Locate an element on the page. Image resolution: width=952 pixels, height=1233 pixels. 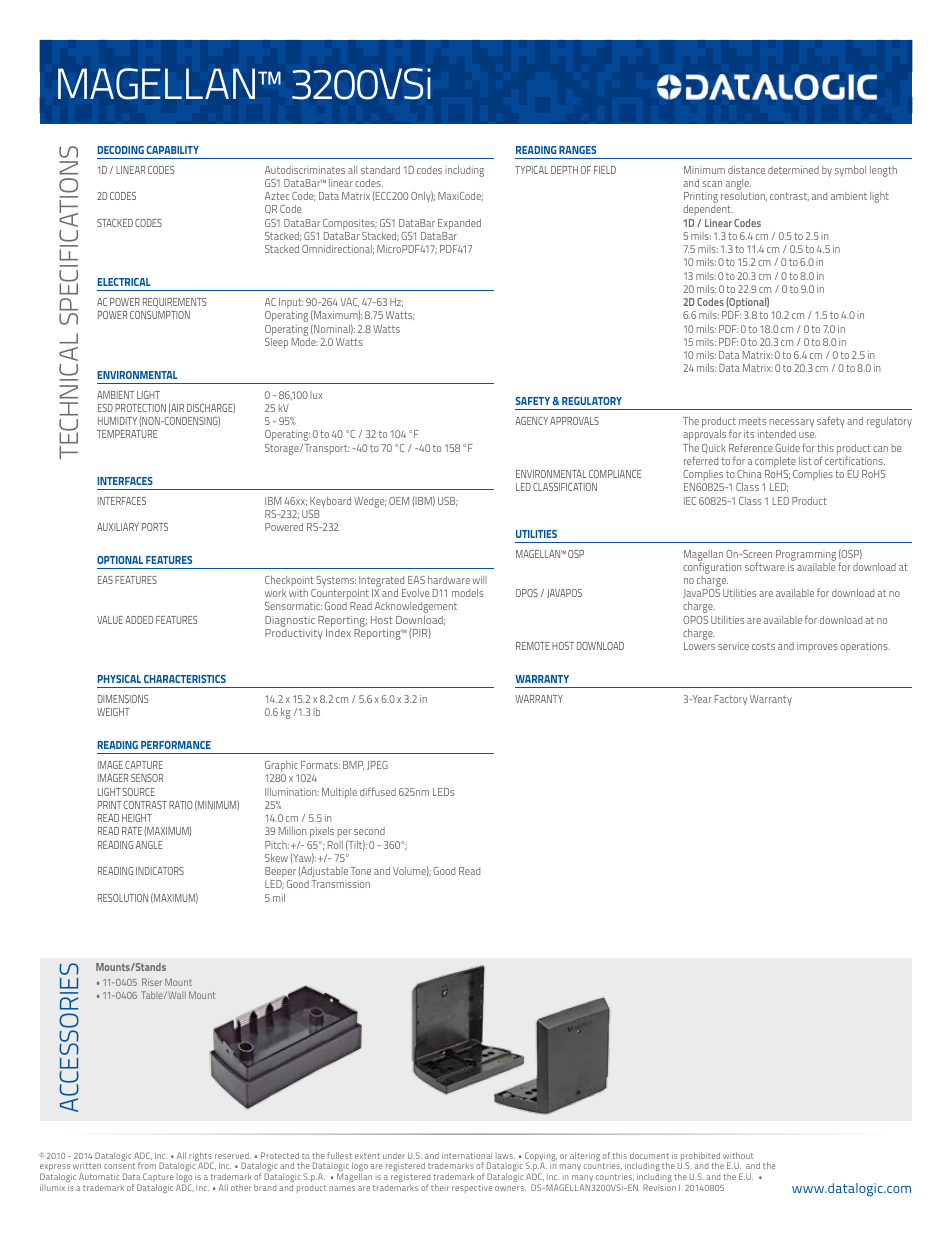
determined is located at coordinates (793, 170).
